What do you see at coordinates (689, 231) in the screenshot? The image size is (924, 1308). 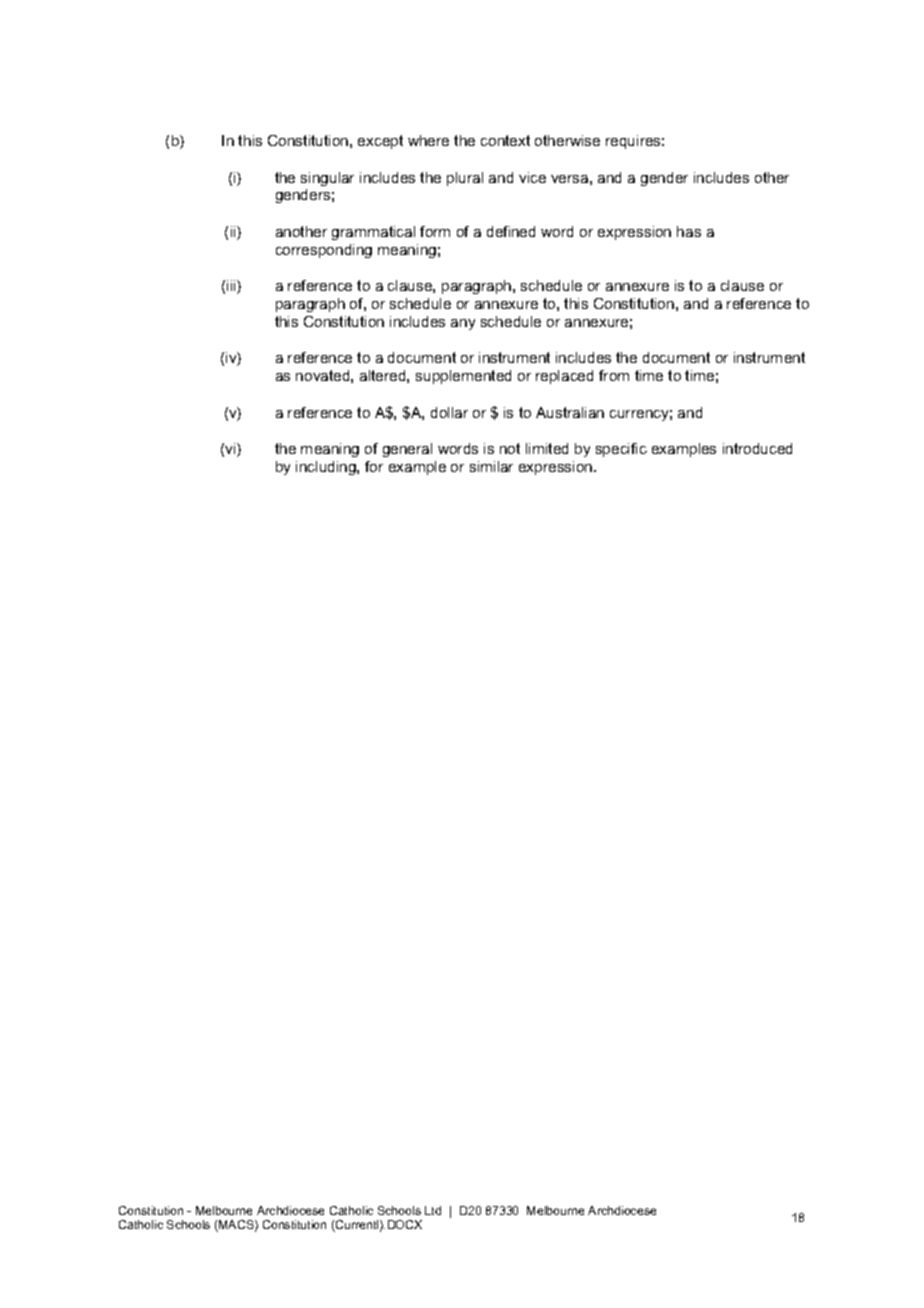 I see `has` at bounding box center [689, 231].
